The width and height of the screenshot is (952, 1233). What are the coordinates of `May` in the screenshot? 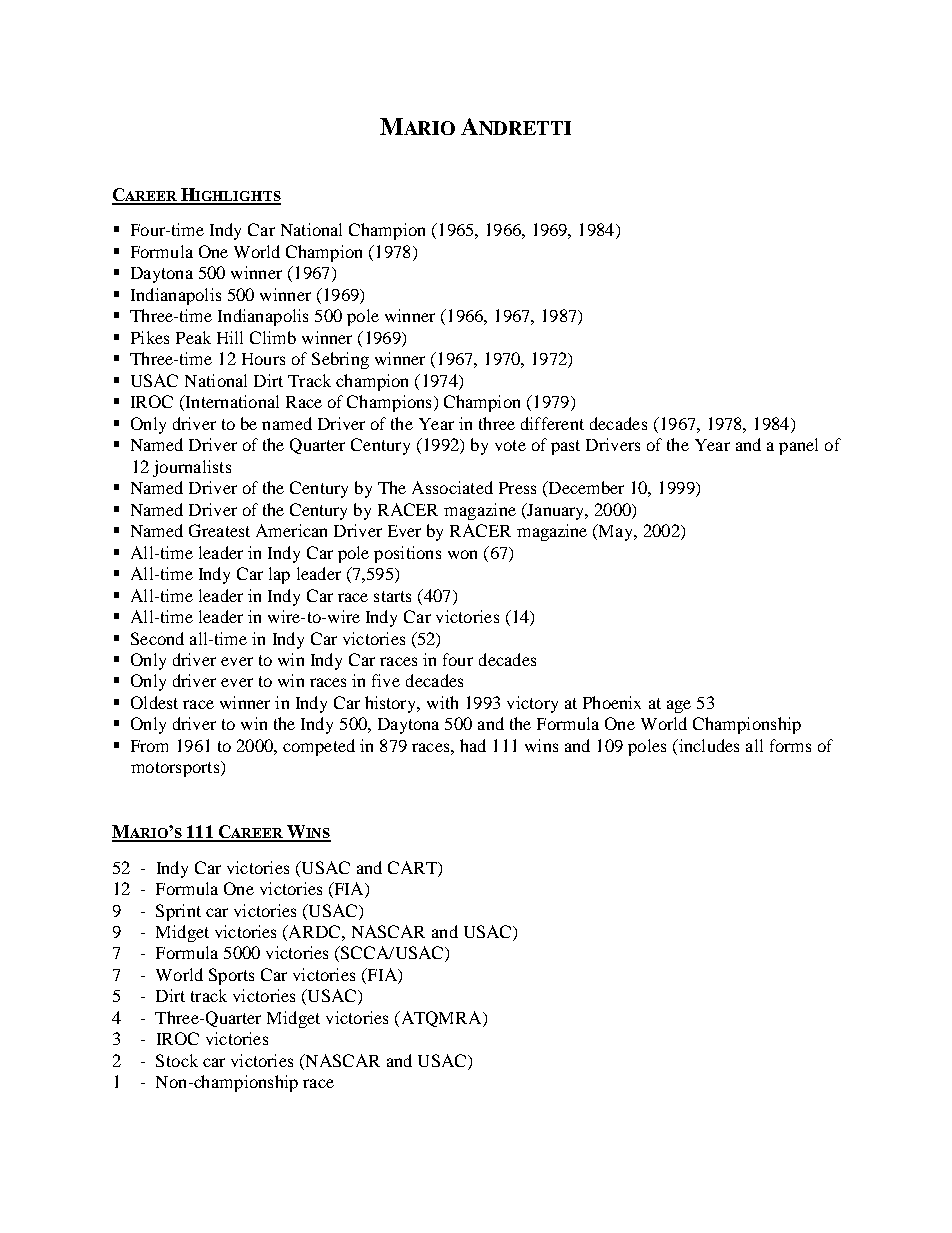 It's located at (616, 532).
